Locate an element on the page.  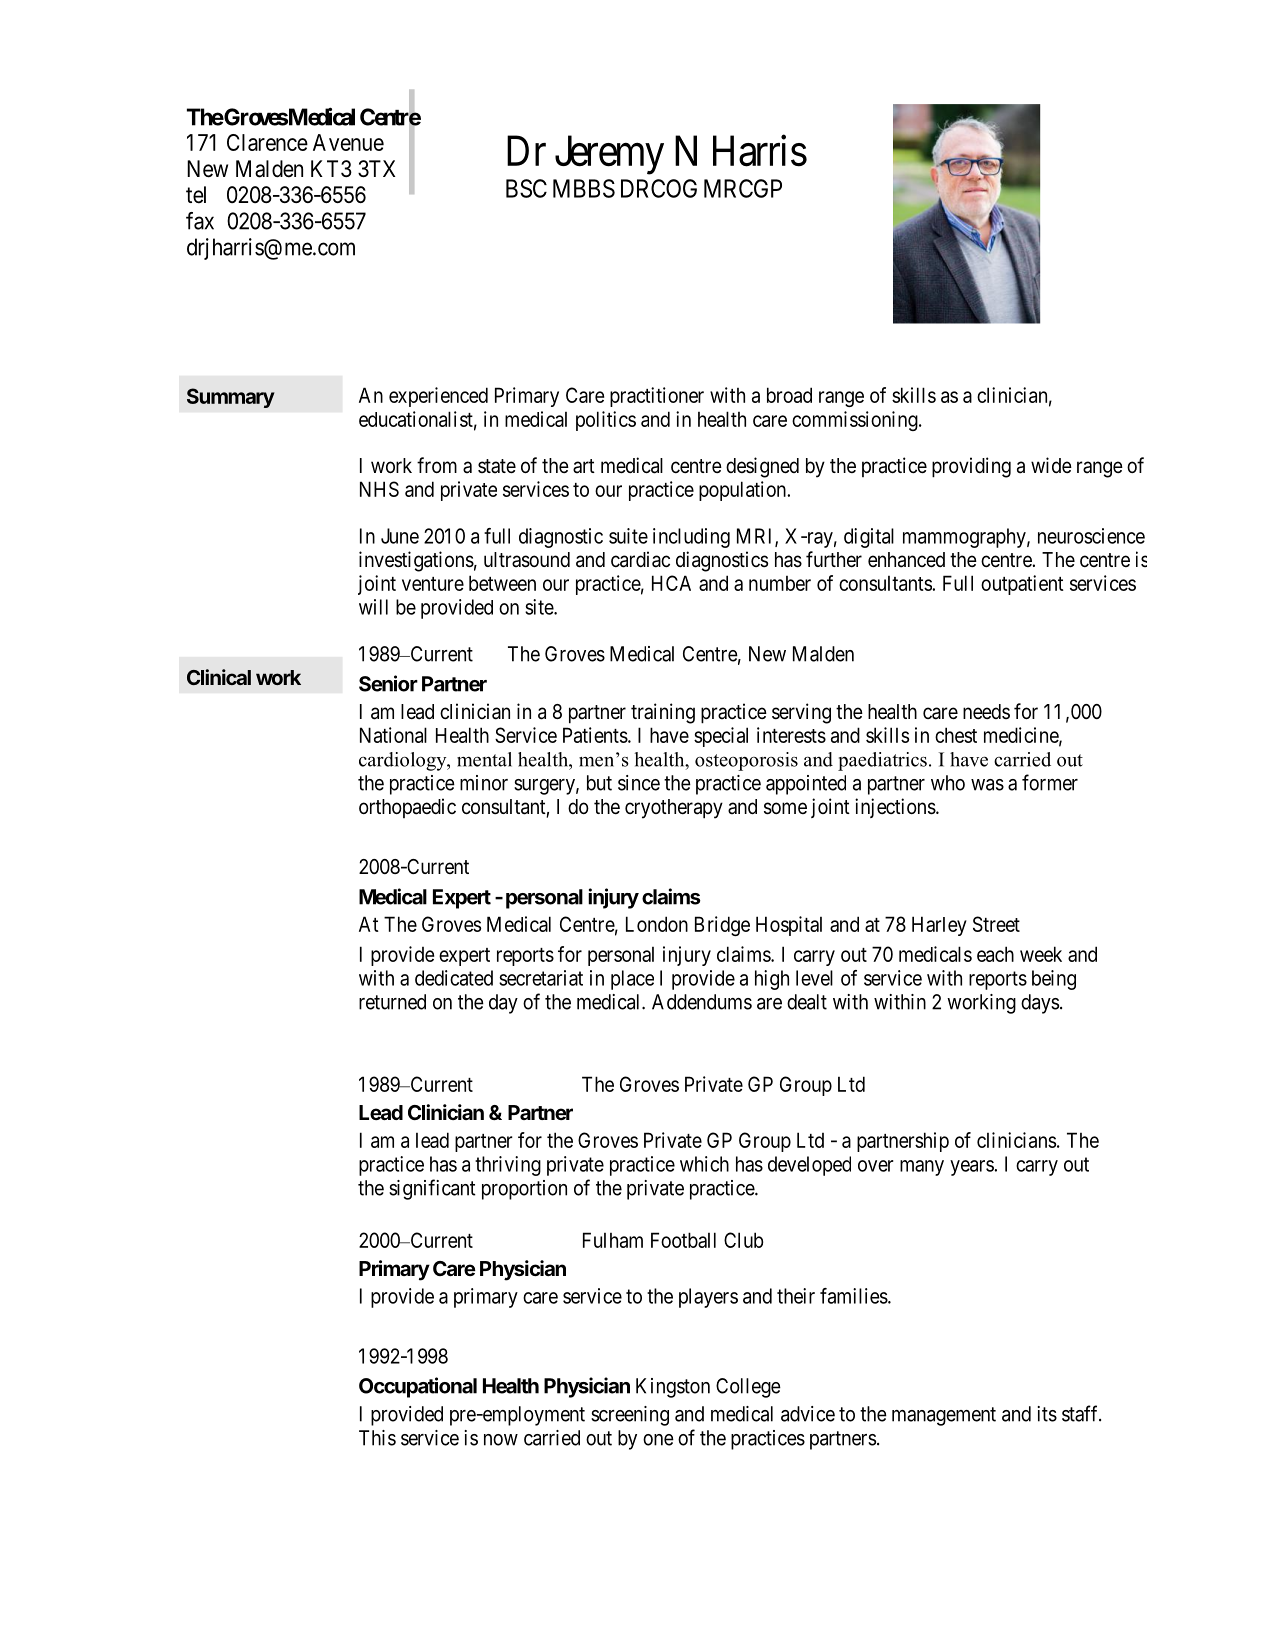
broad is located at coordinates (789, 395).
